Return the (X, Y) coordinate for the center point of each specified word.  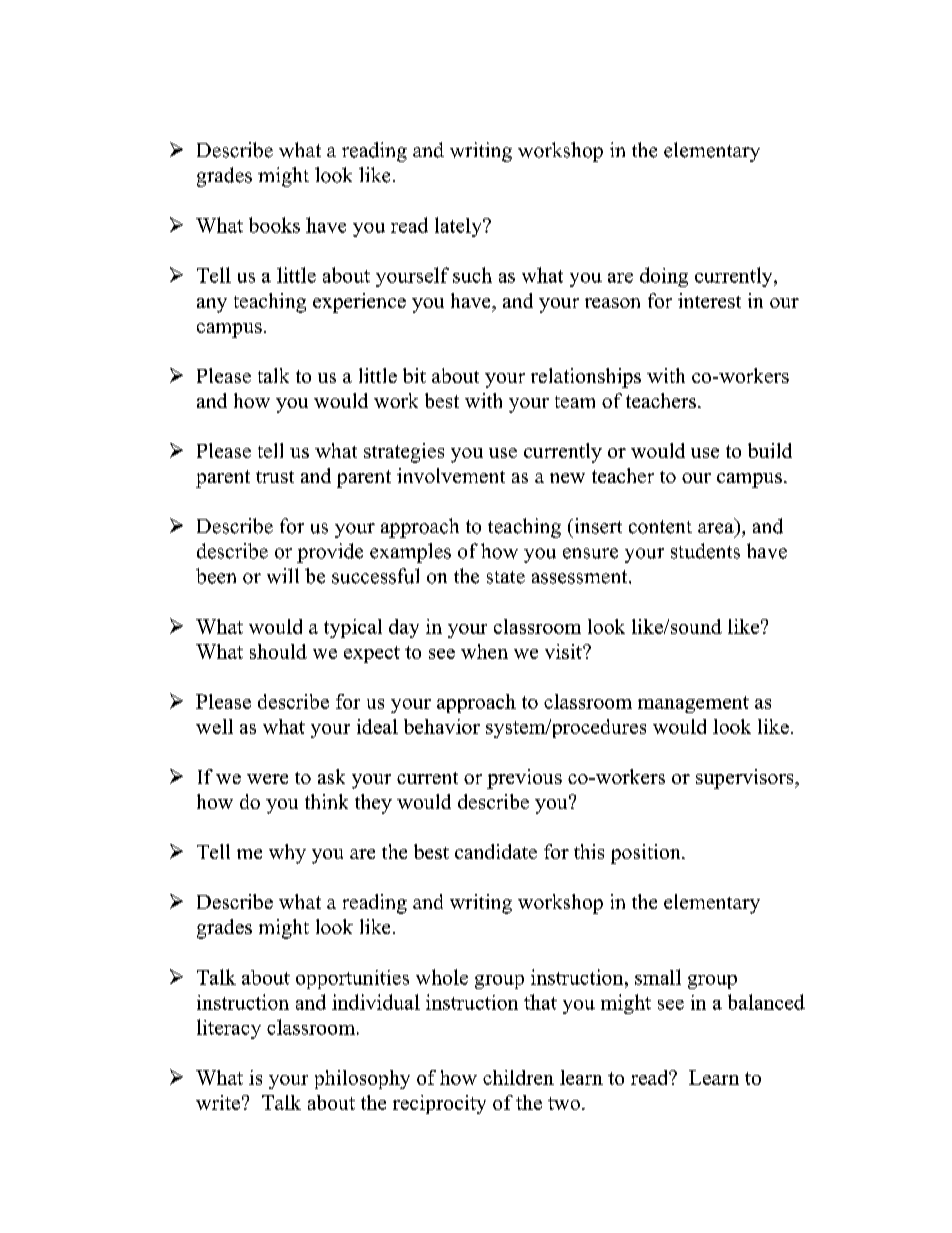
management (693, 704)
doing (664, 277)
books (274, 225)
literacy (229, 1029)
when (484, 651)
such (472, 275)
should (278, 651)
